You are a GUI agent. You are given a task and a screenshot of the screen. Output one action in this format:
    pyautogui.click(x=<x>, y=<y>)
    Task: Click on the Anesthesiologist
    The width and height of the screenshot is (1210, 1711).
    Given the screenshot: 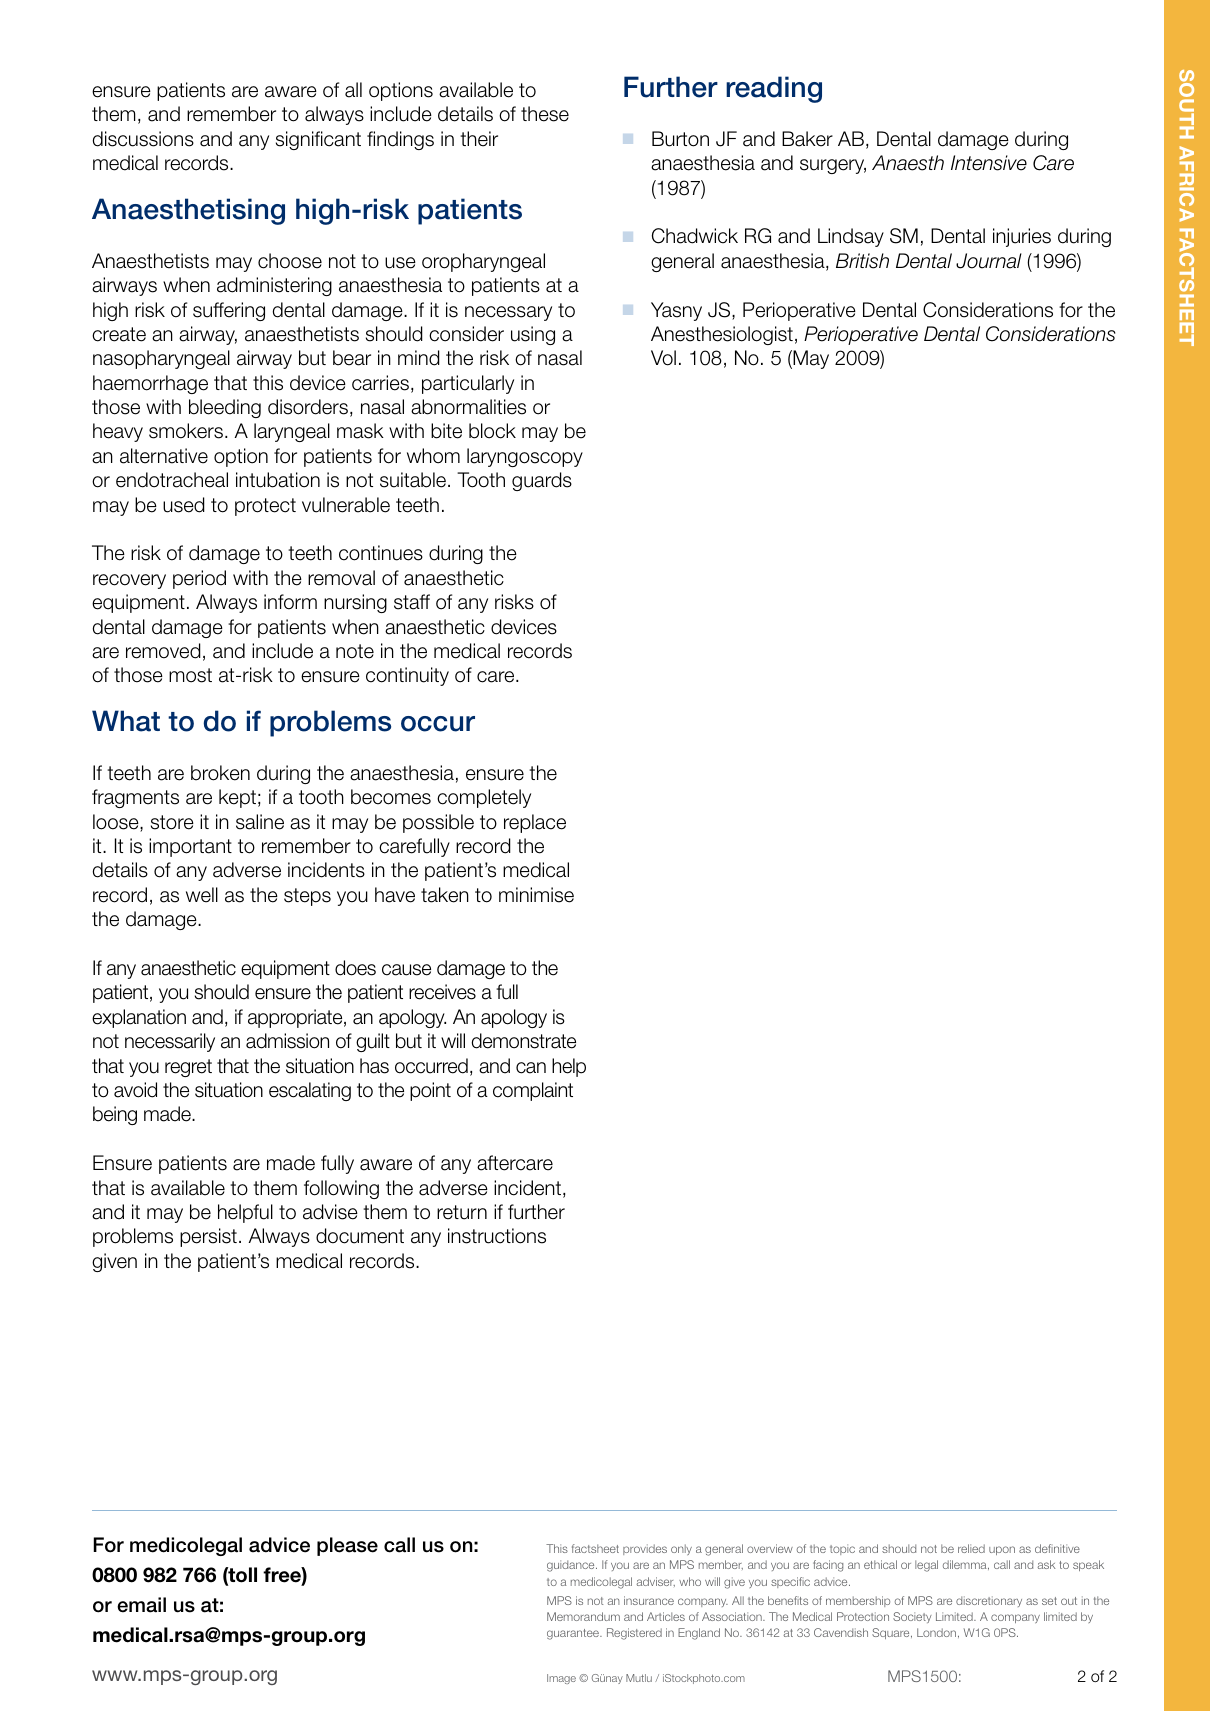 What is the action you would take?
    pyautogui.click(x=722, y=335)
